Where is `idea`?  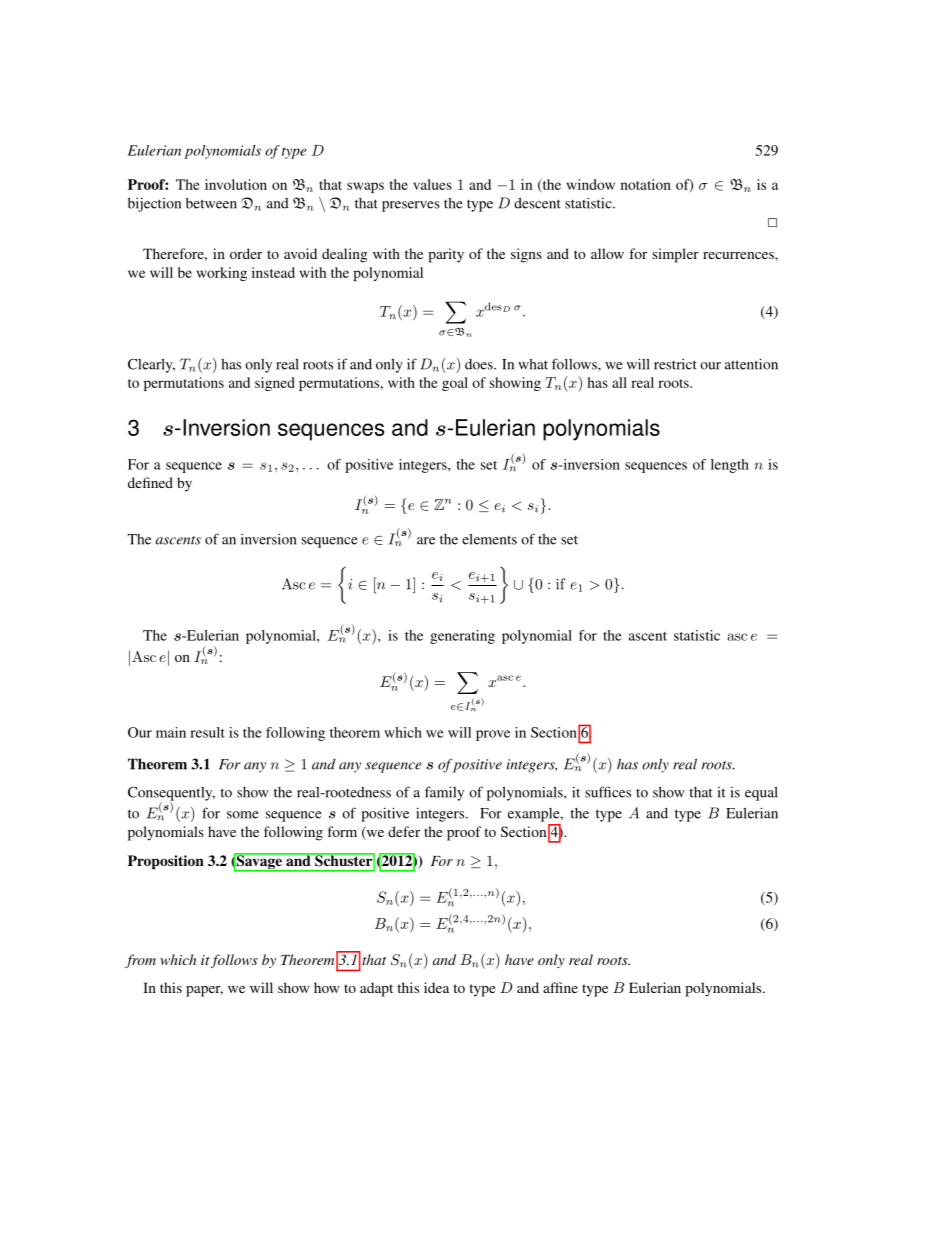 idea is located at coordinates (436, 987).
